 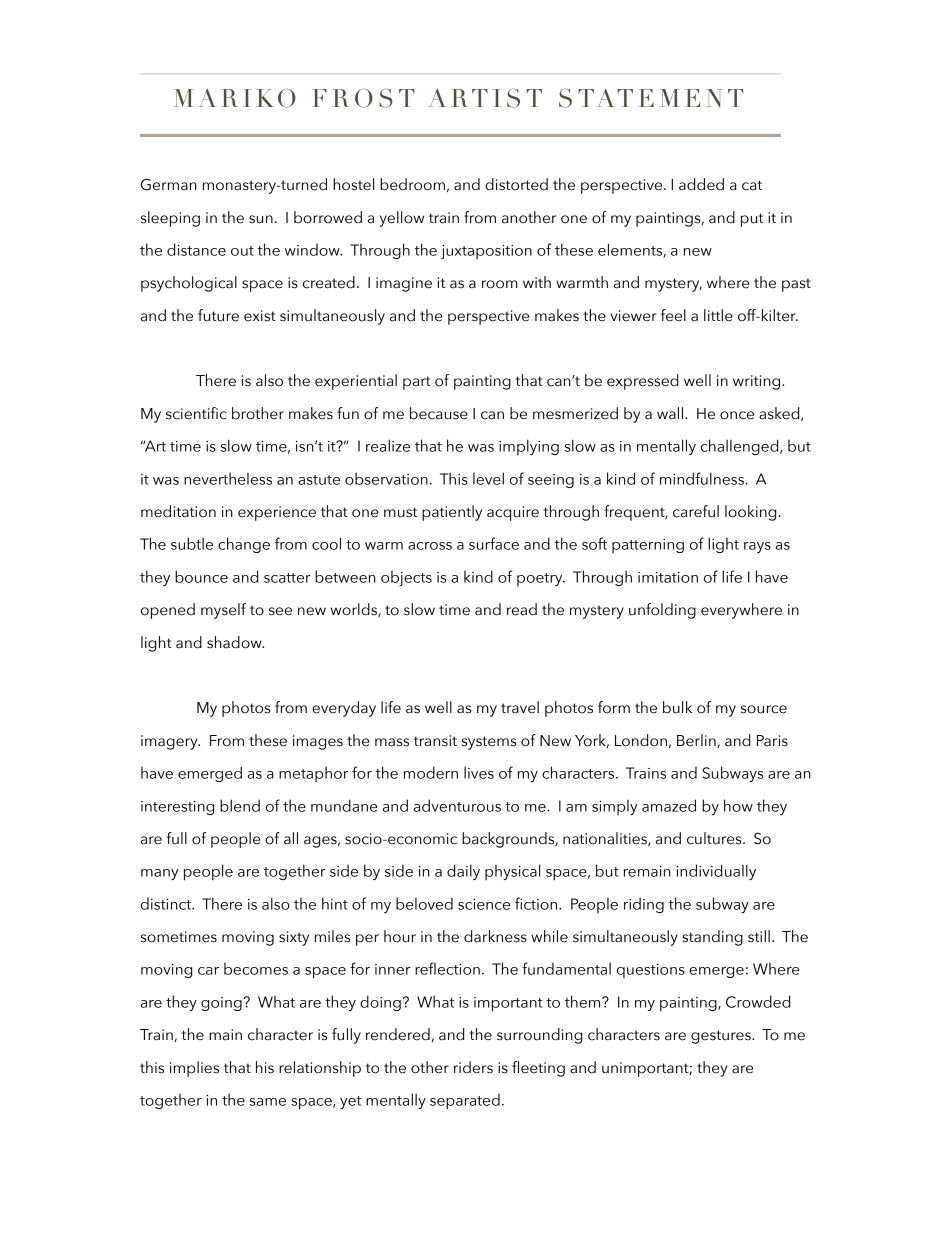 I want to click on gestures, so click(x=722, y=1037).
